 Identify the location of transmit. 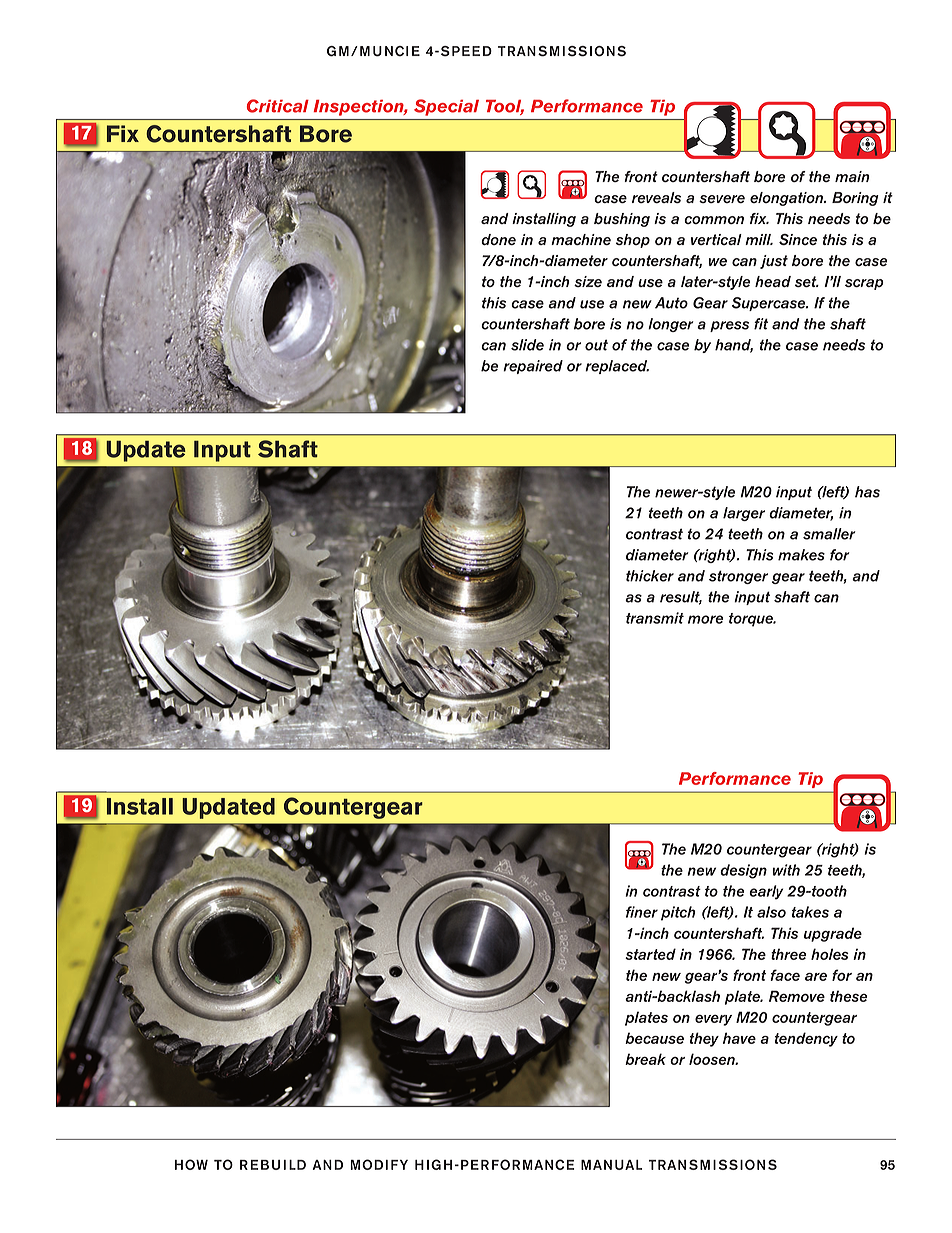
(655, 618).
